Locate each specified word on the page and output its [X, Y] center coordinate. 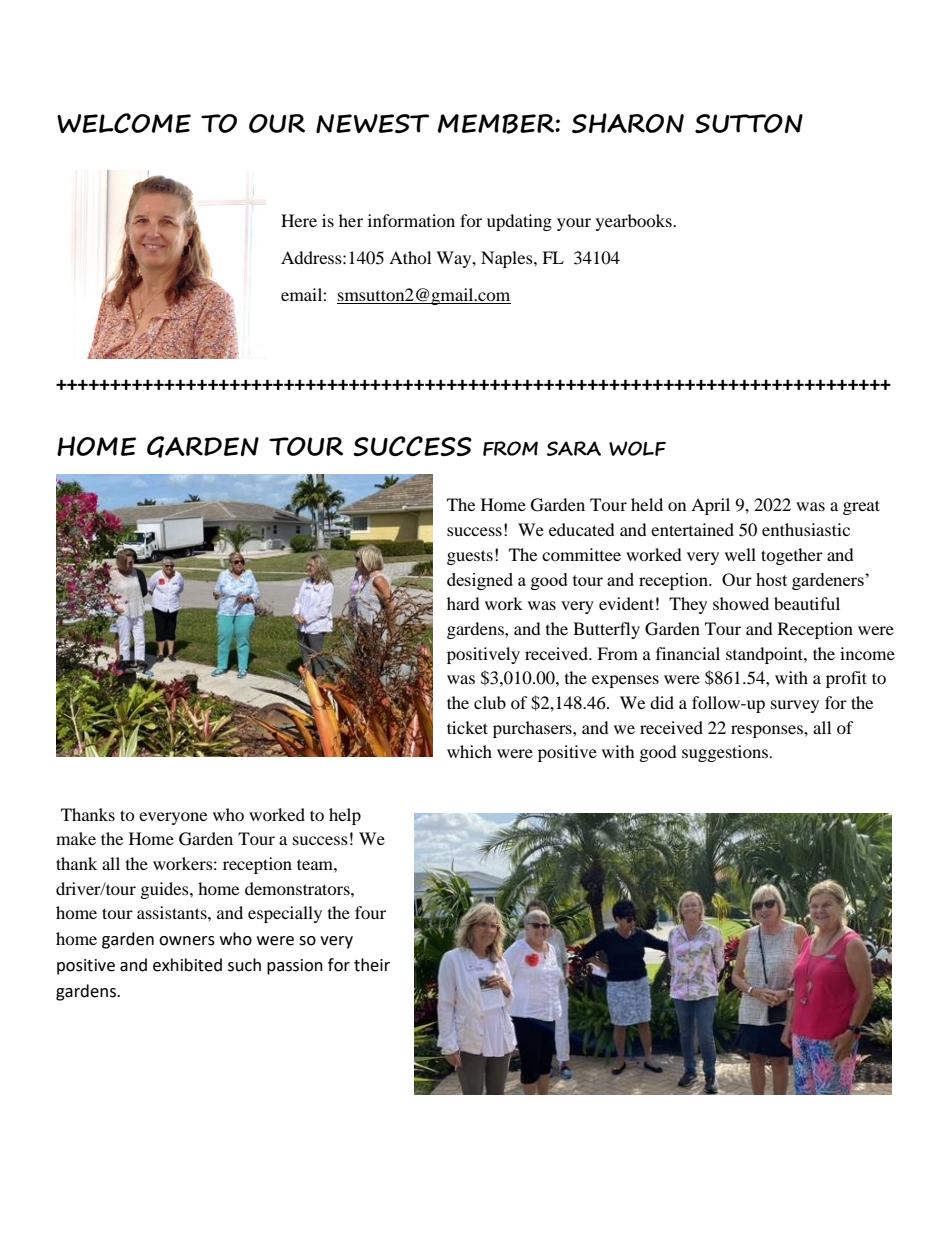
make [76, 838]
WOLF [637, 448]
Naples [508, 259]
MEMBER [497, 124]
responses [768, 731]
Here [299, 220]
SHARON [628, 123]
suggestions [725, 753]
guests [470, 557]
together [792, 556]
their [372, 965]
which [469, 751]
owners [187, 941]
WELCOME [124, 123]
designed [480, 581]
